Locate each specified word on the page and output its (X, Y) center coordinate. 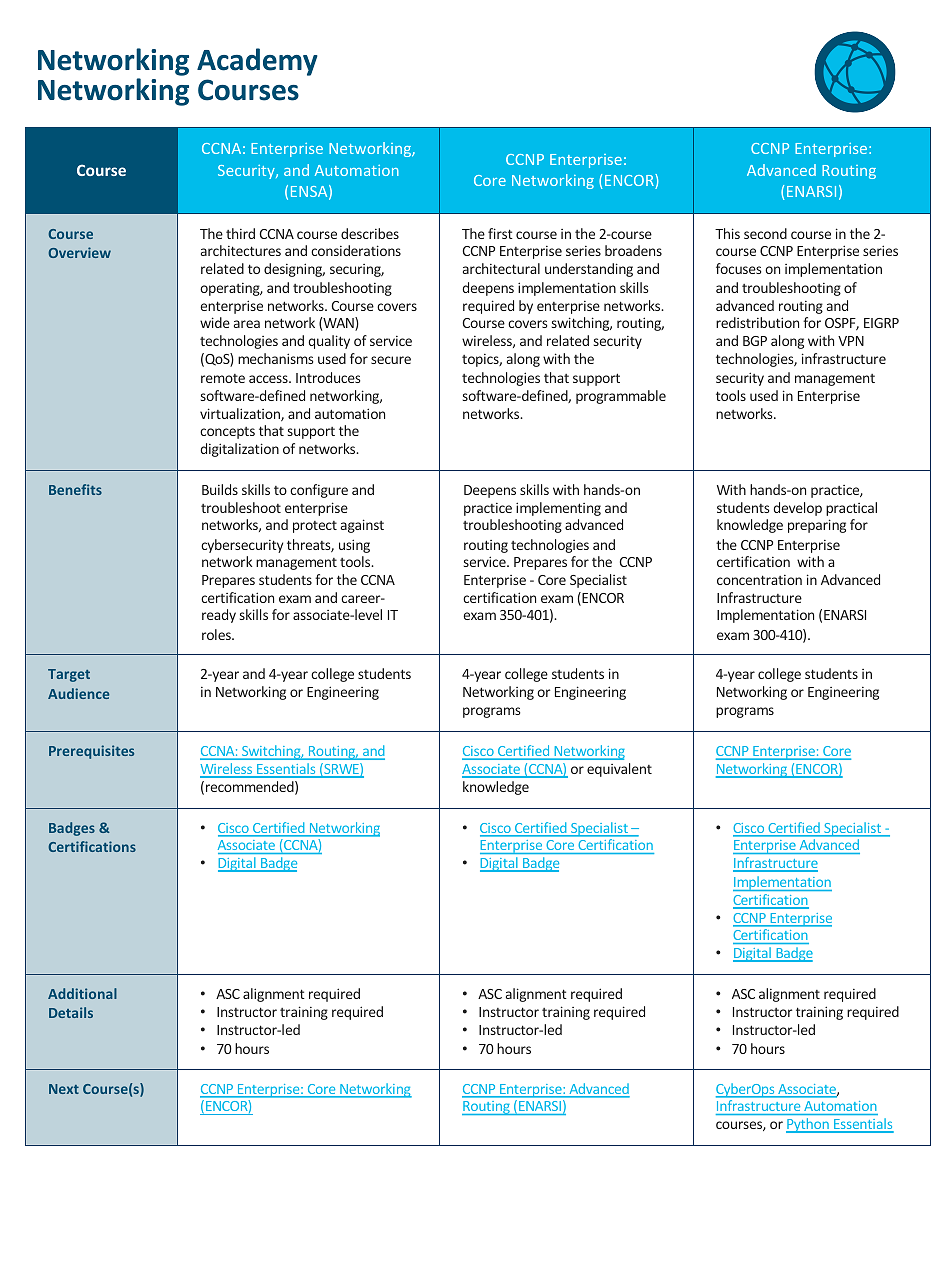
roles (217, 634)
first (500, 233)
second (765, 233)
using (354, 546)
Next (64, 1089)
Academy (257, 62)
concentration (759, 580)
